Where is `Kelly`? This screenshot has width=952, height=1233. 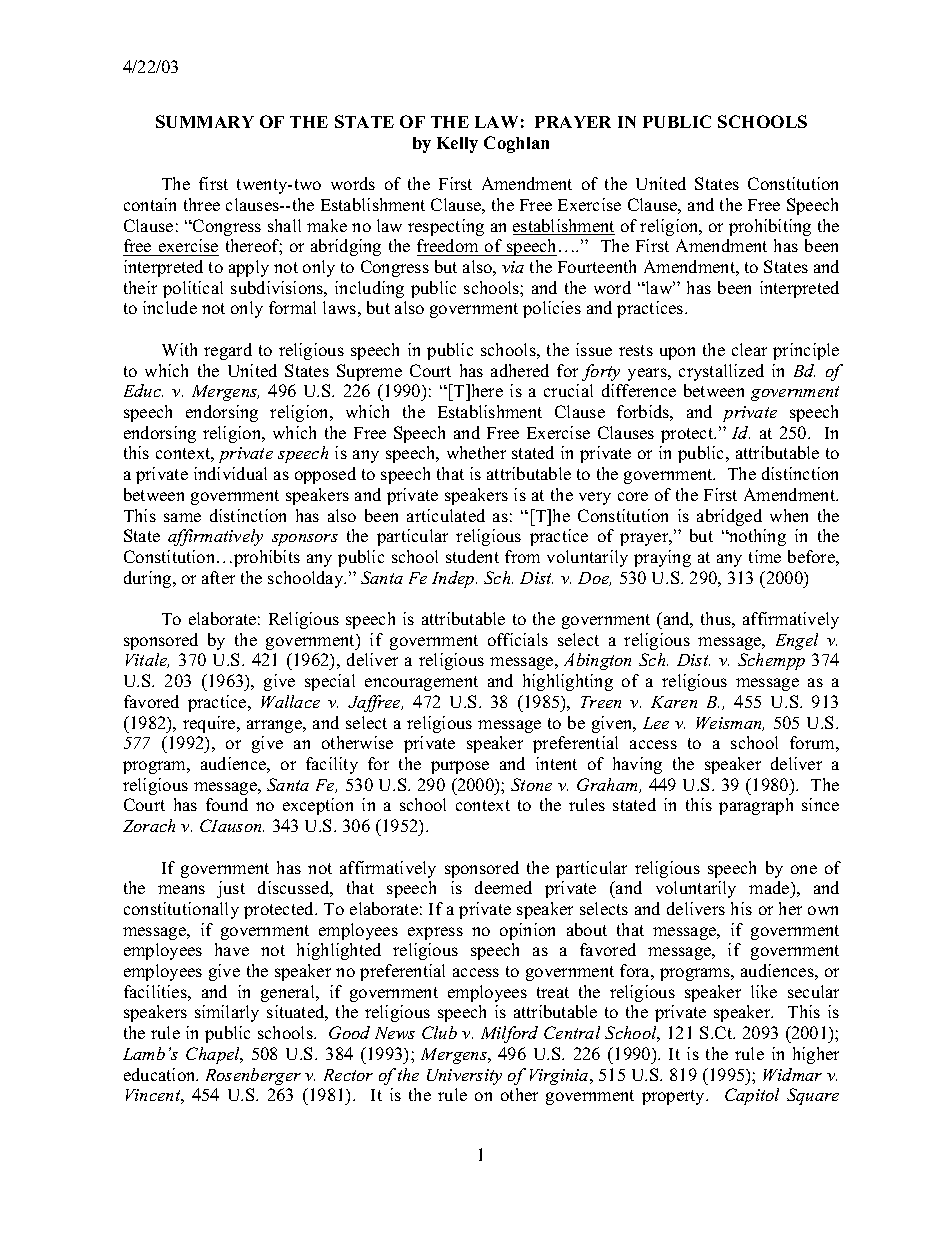
Kelly is located at coordinates (457, 145).
